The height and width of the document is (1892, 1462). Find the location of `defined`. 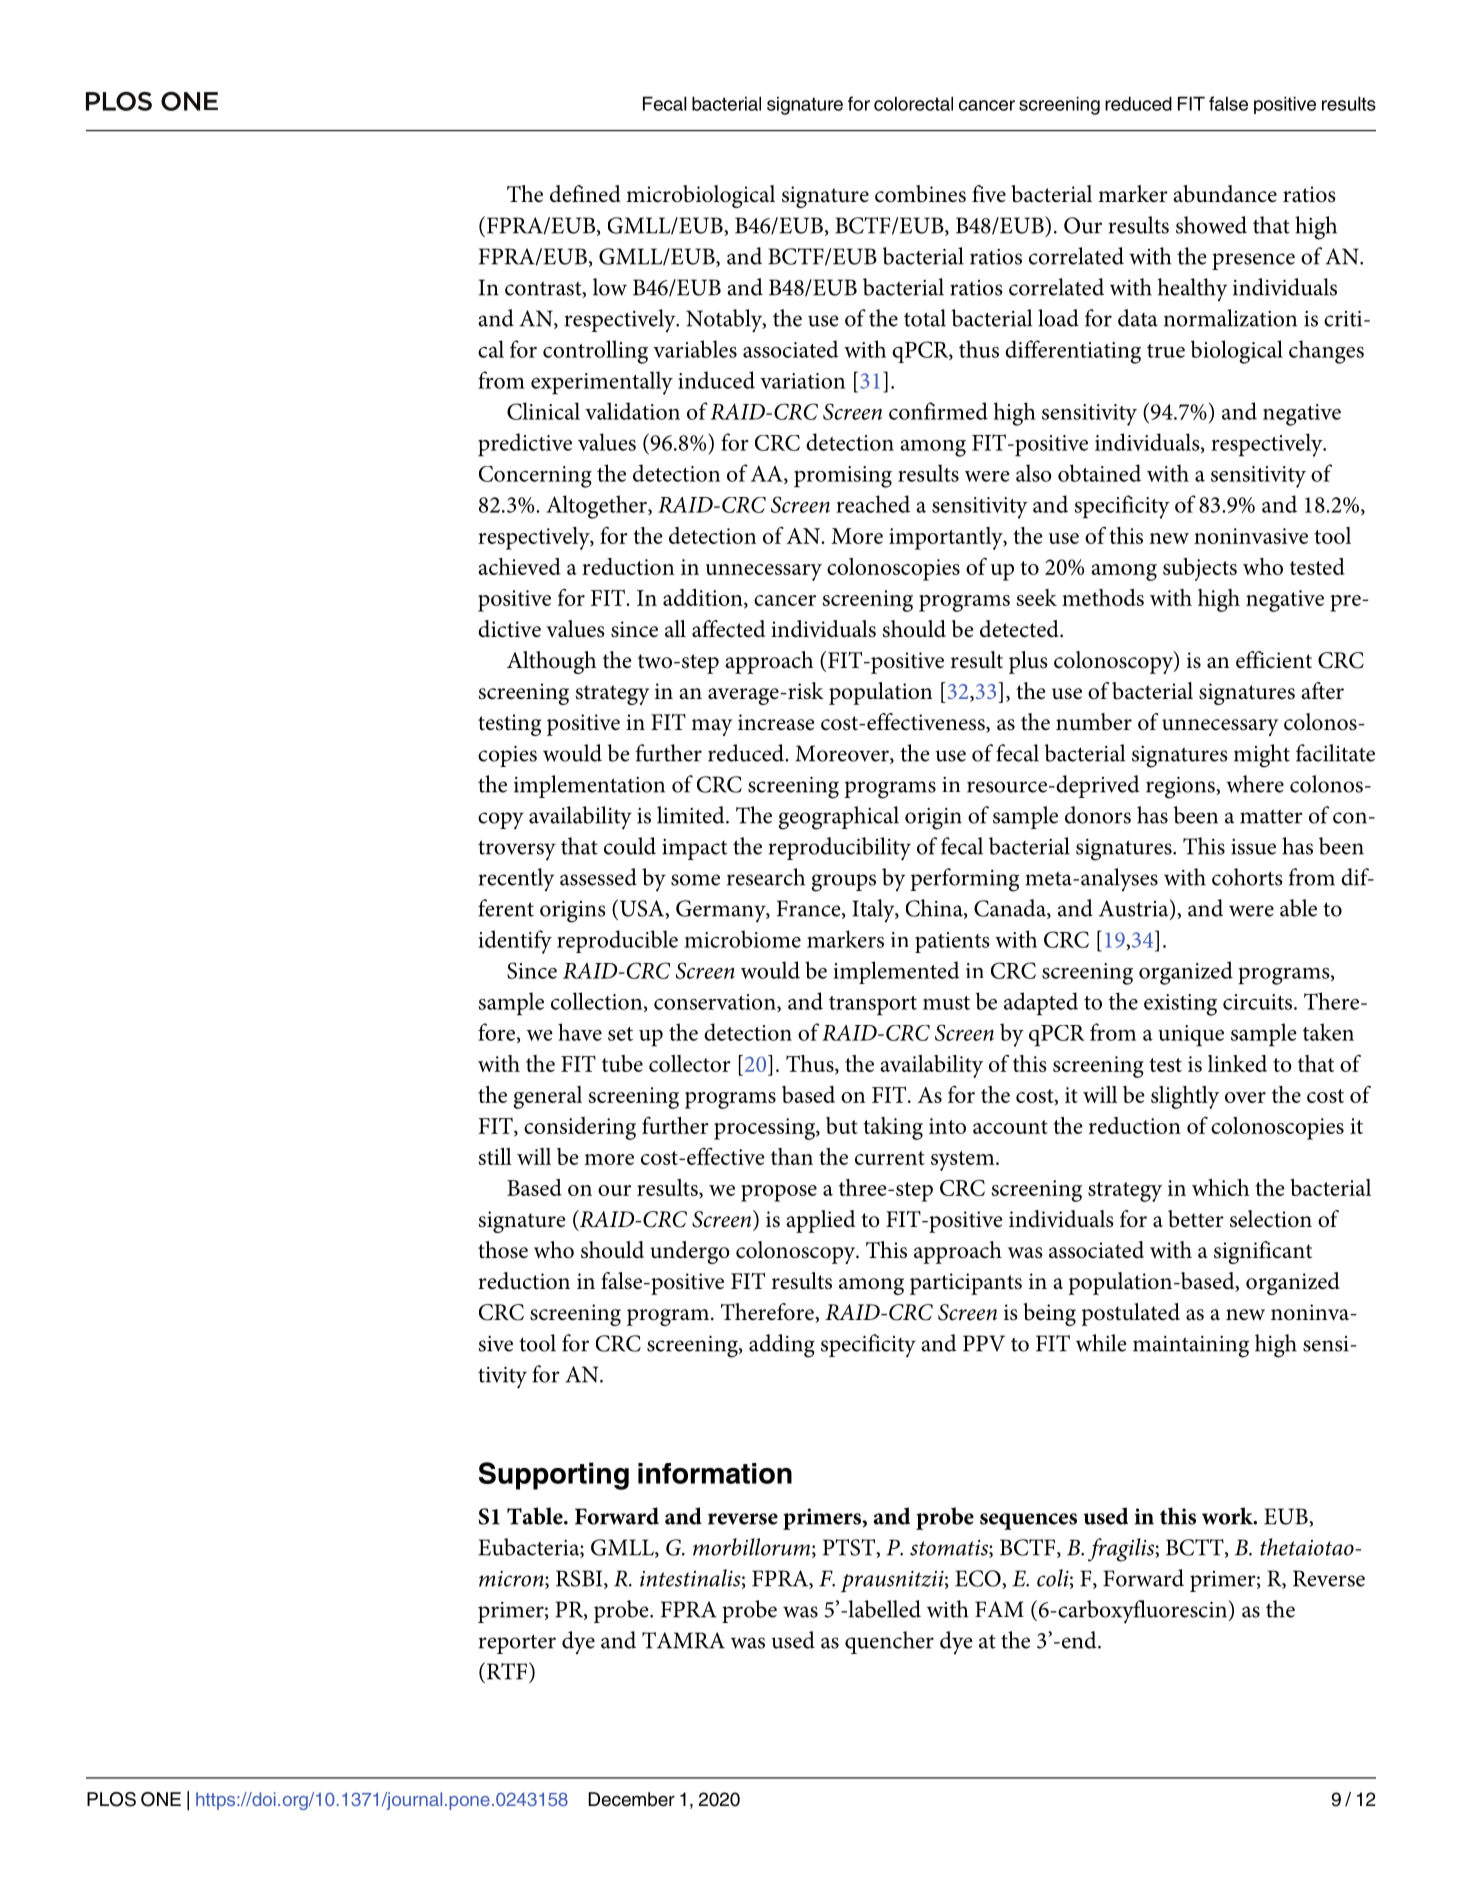

defined is located at coordinates (585, 194).
